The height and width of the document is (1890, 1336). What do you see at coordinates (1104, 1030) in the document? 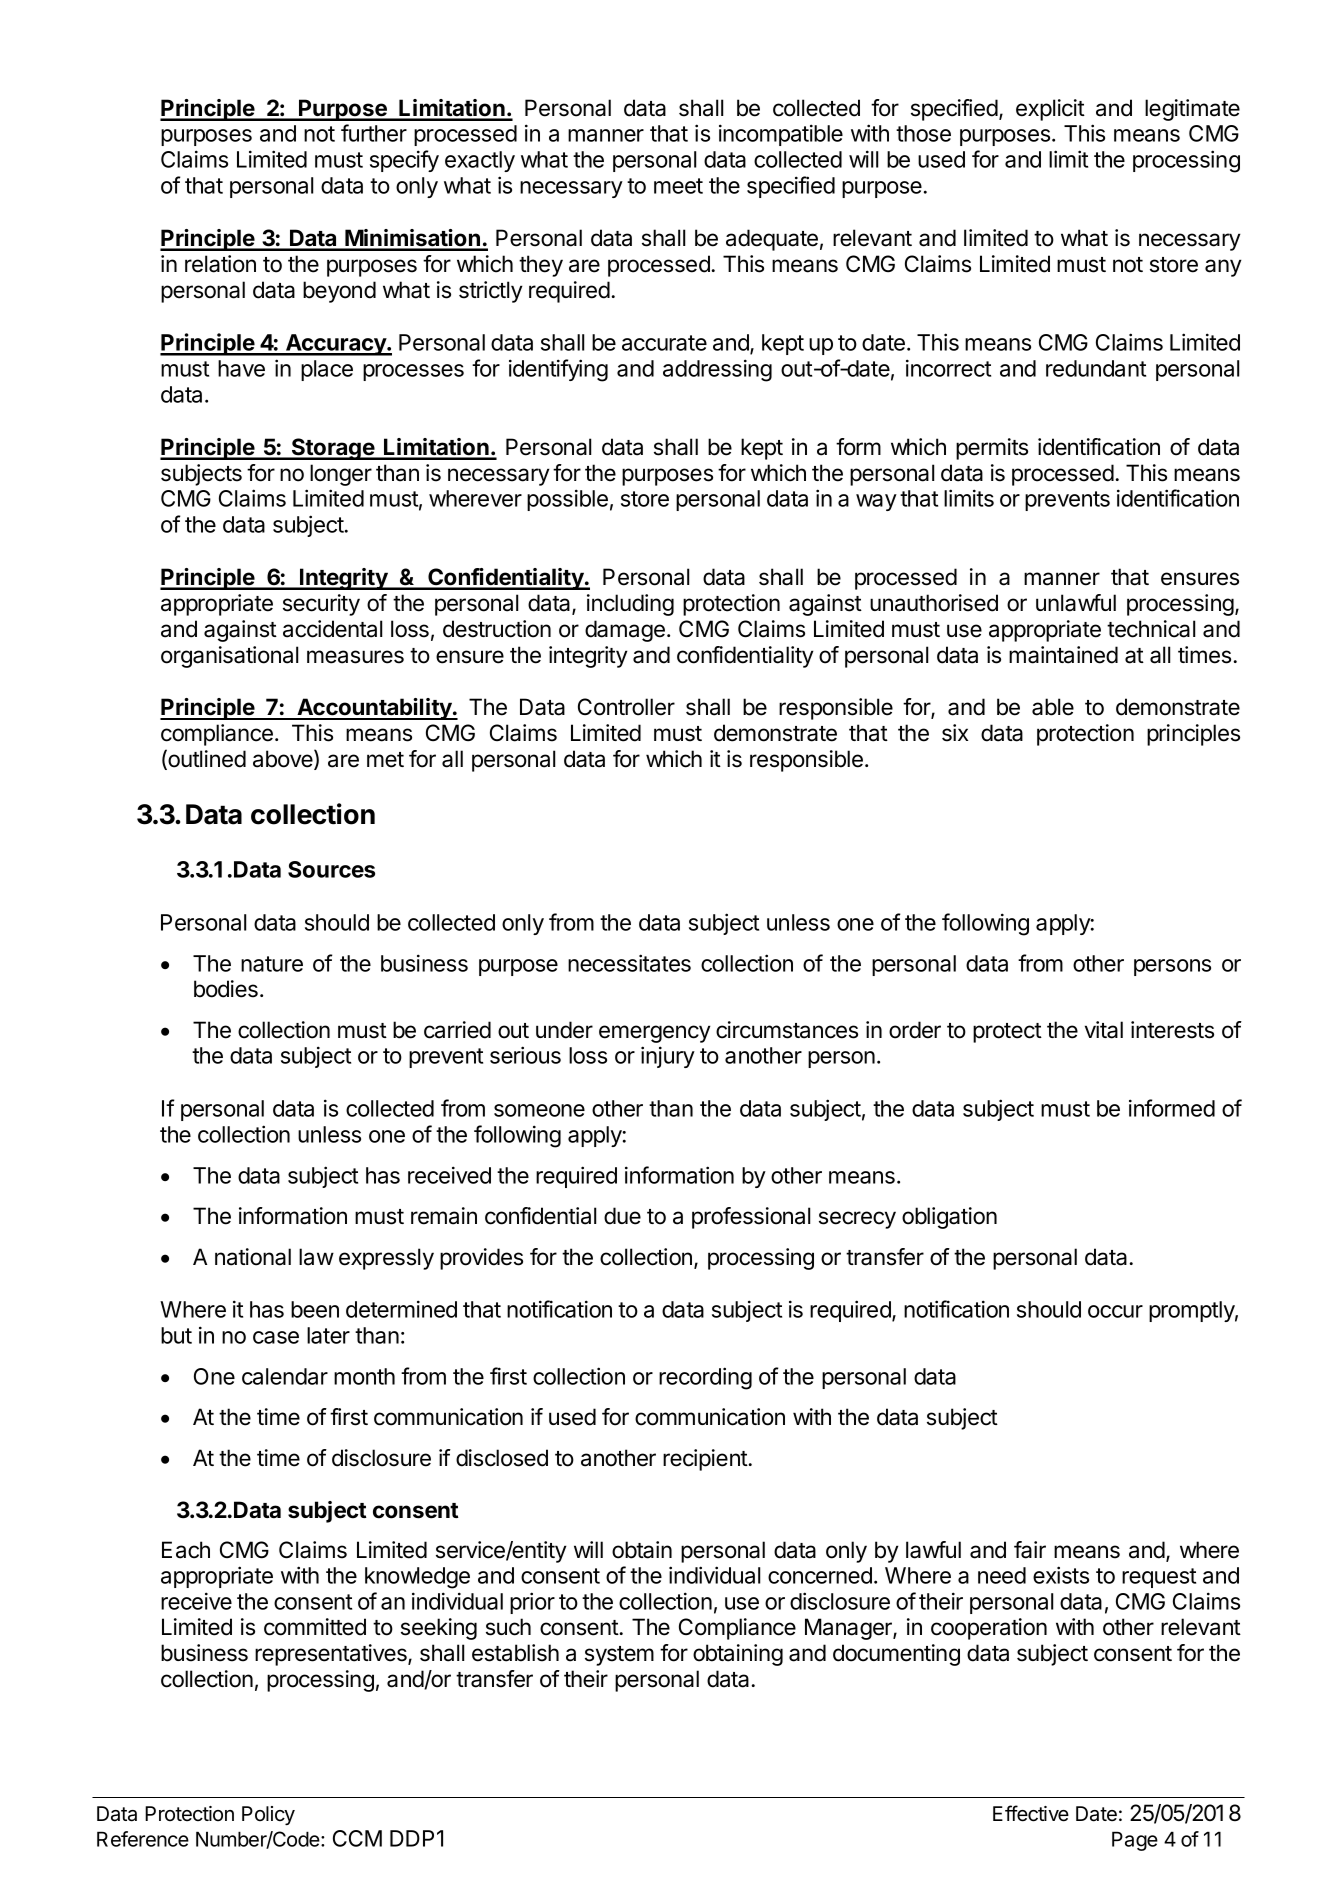
I see `vital` at bounding box center [1104, 1030].
